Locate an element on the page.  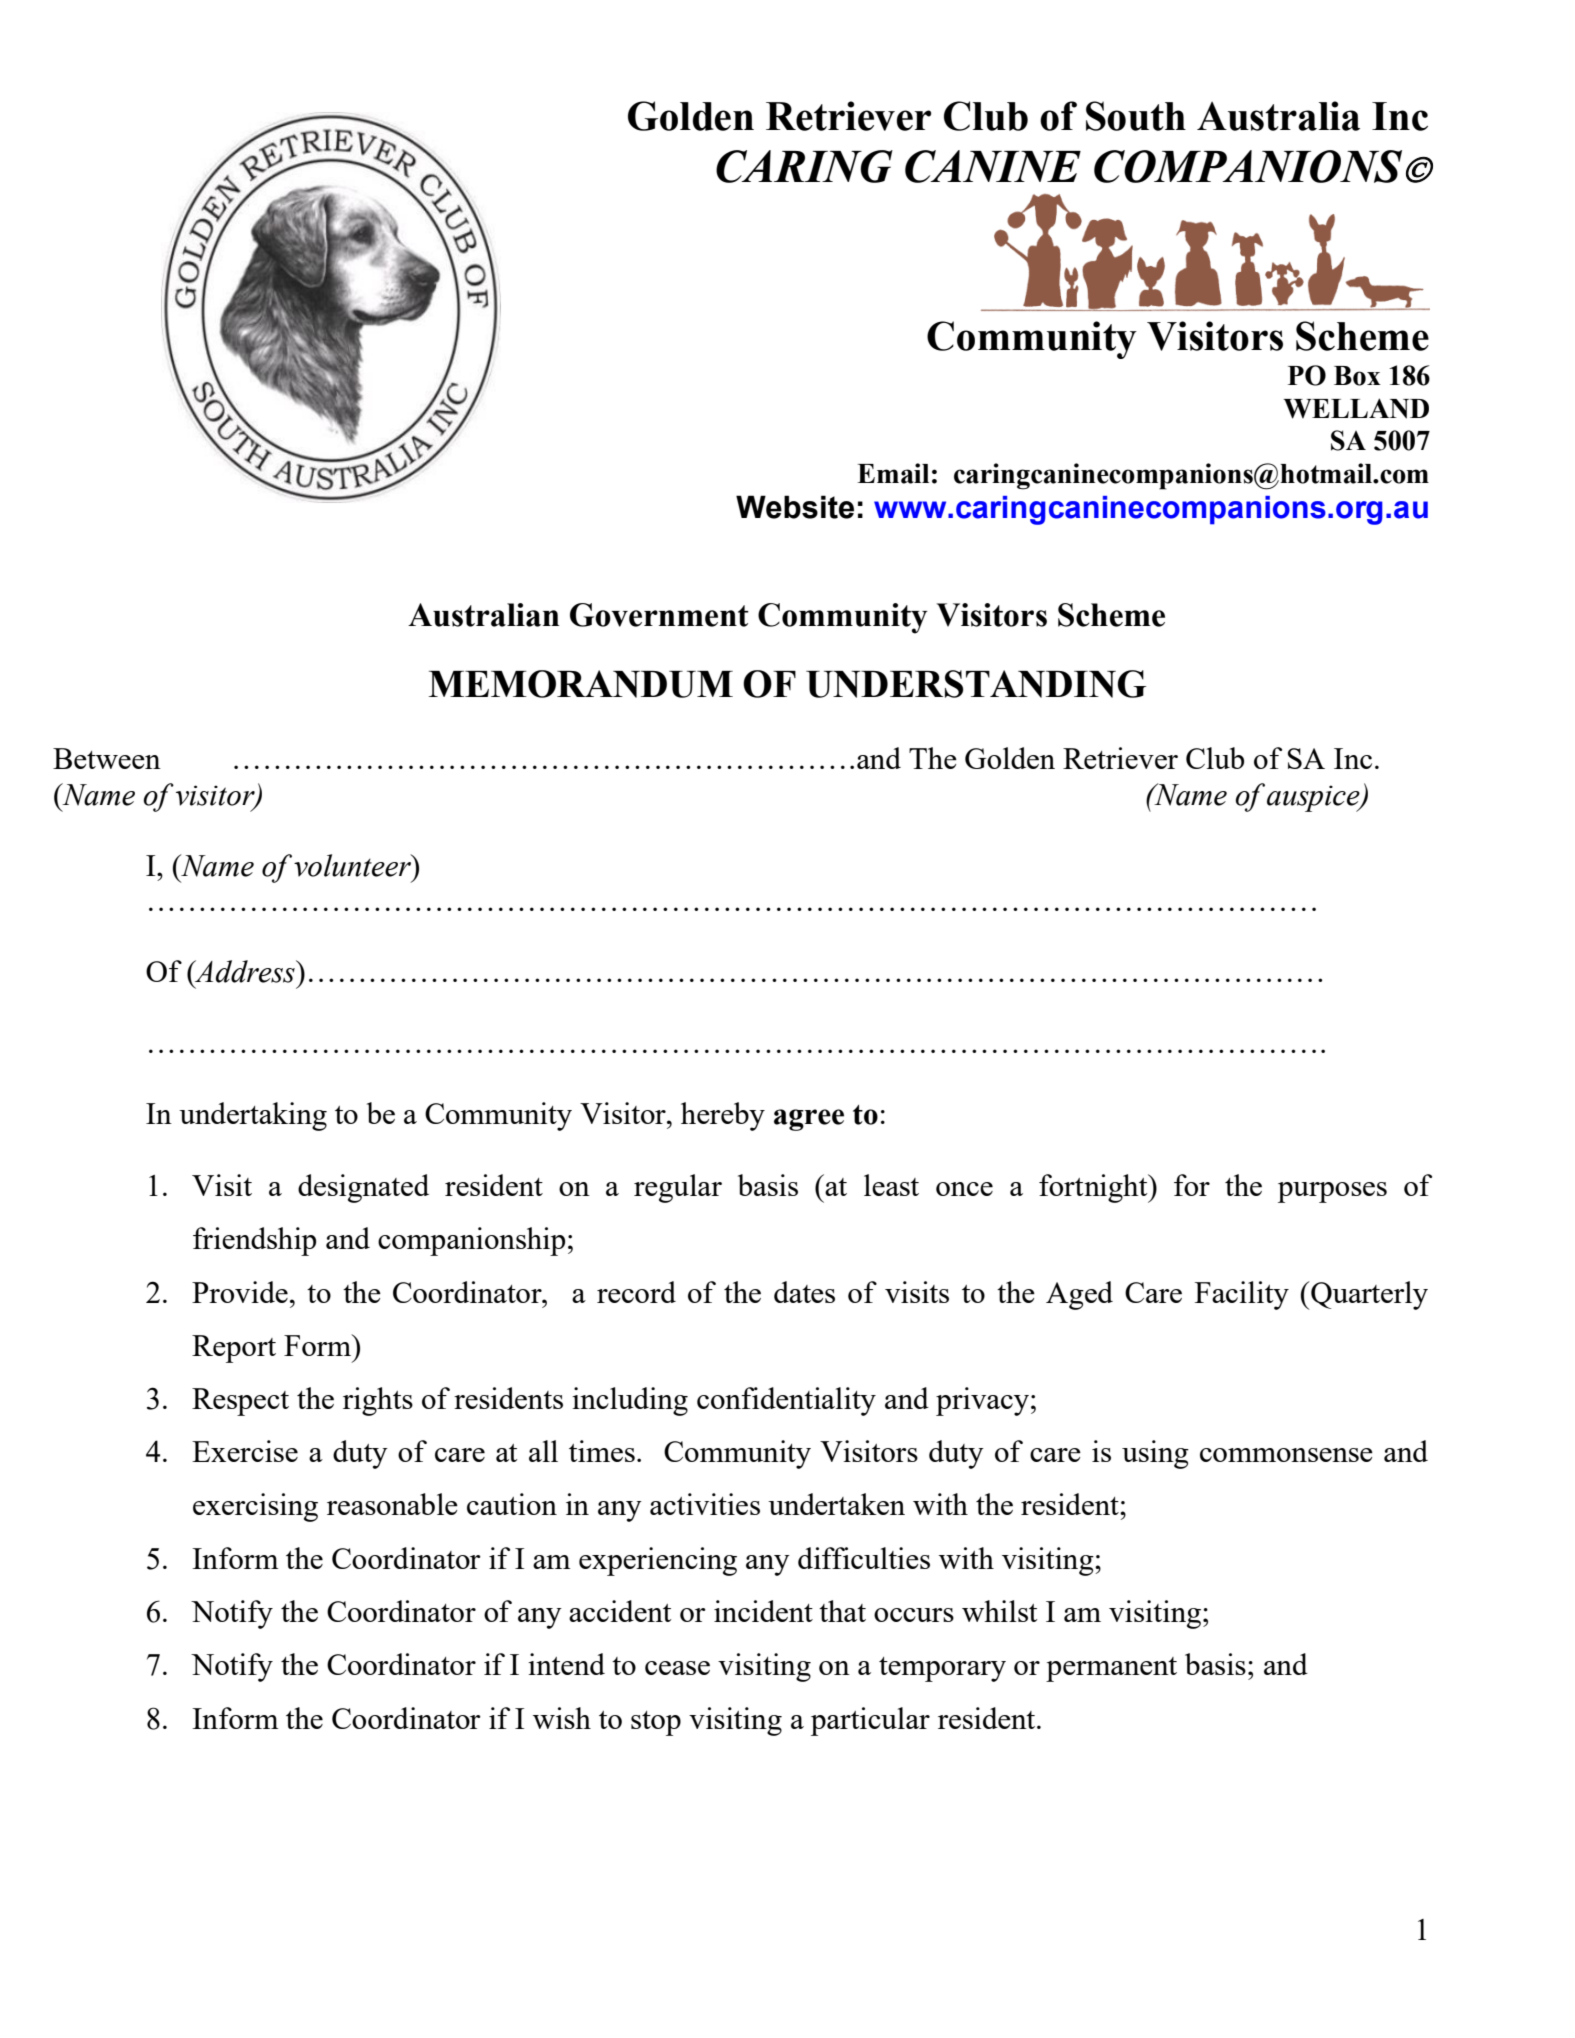
Box is located at coordinates (1357, 376).
